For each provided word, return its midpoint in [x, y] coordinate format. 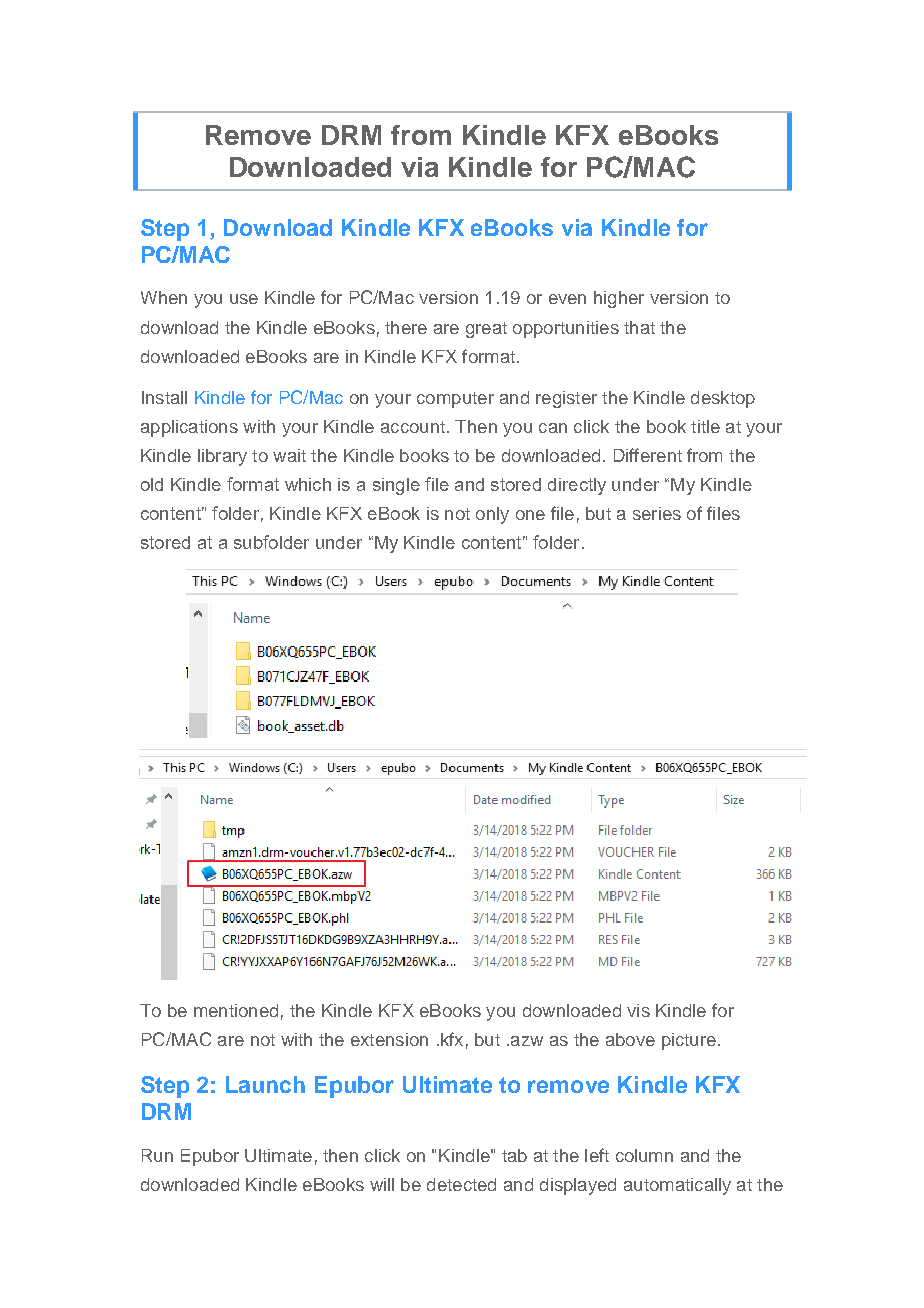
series [657, 513]
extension [389, 1039]
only [492, 515]
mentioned [236, 1010]
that [639, 327]
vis [638, 1010]
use [244, 299]
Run [157, 1155]
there [406, 327]
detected [461, 1184]
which [308, 484]
